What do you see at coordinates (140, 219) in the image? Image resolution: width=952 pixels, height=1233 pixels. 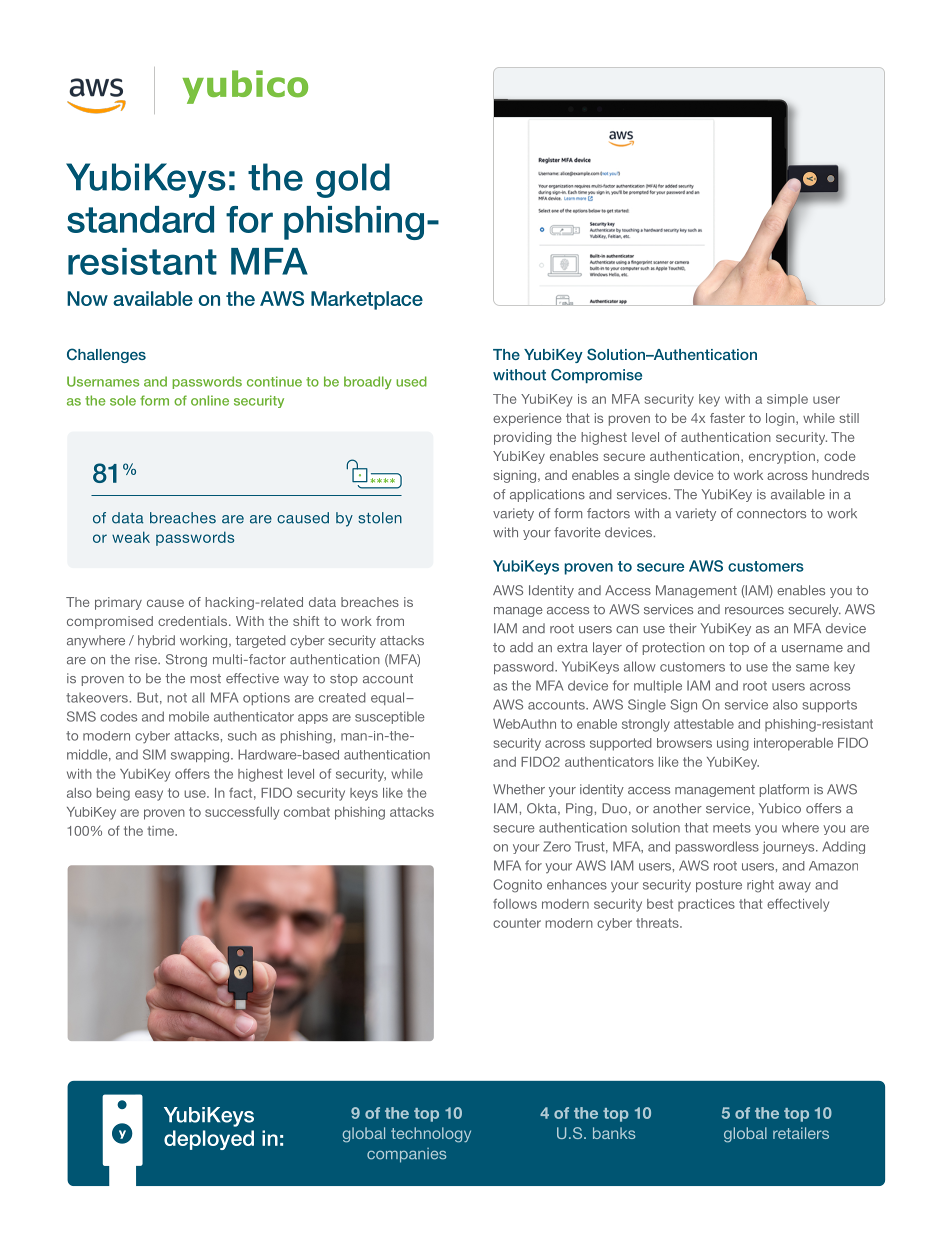 I see `standard` at bounding box center [140, 219].
